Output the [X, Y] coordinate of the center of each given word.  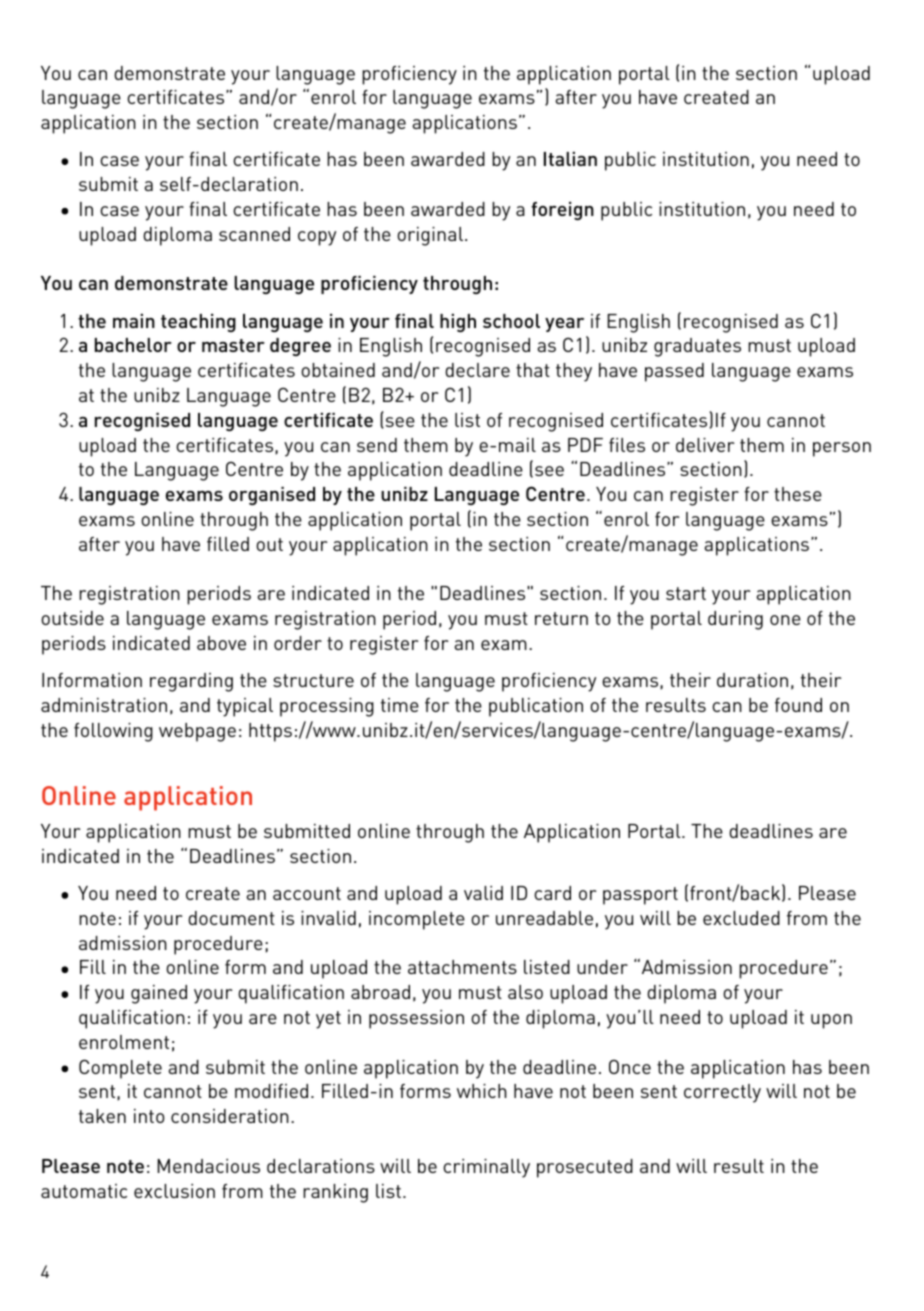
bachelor [133, 345]
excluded [741, 918]
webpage [197, 732]
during [735, 620]
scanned [254, 234]
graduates [697, 347]
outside [72, 618]
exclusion [174, 1191]
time [400, 705]
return [561, 618]
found [798, 705]
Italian [570, 159]
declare [477, 370]
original [431, 236]
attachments [462, 967]
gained [159, 994]
